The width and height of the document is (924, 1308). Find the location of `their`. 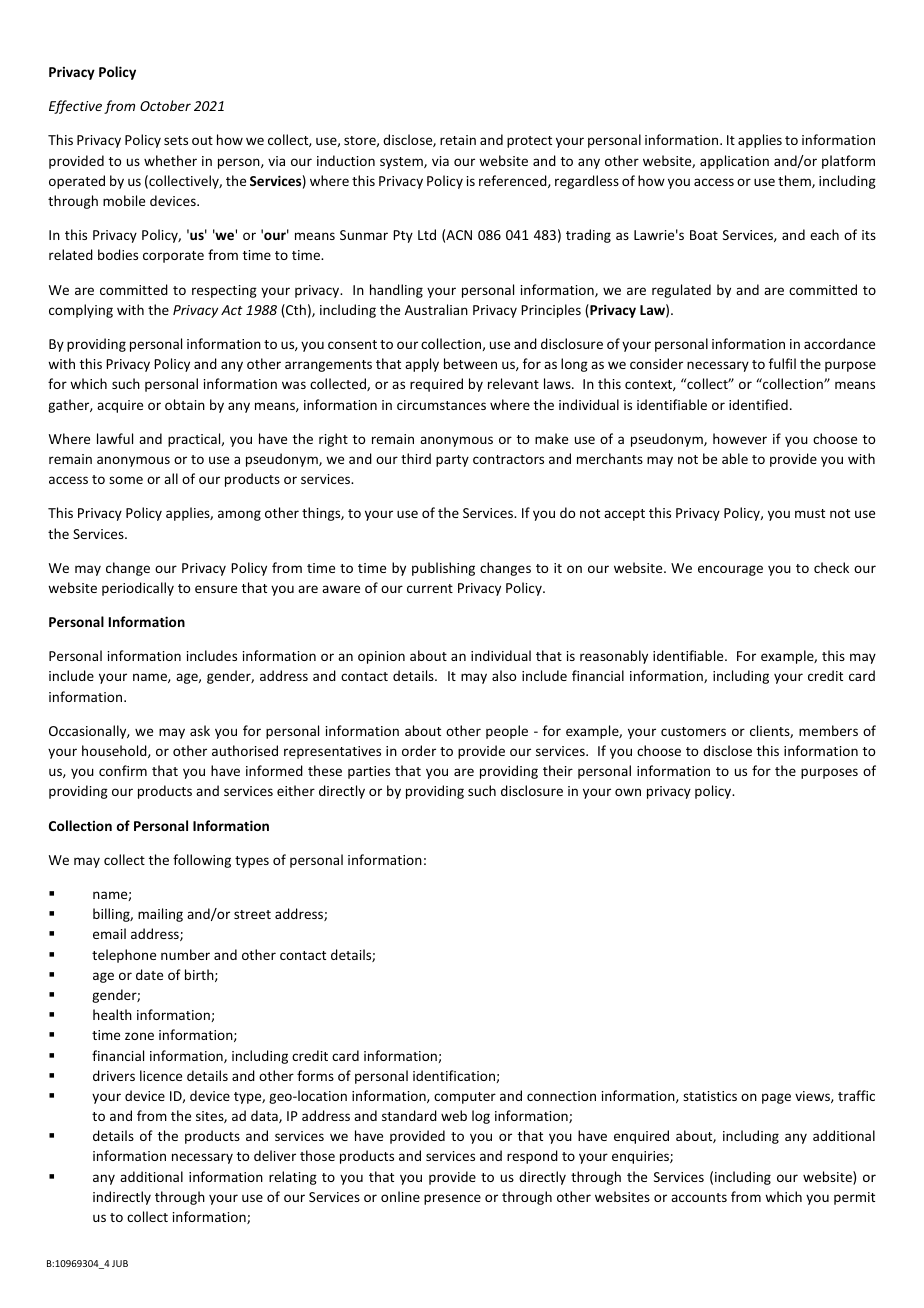

their is located at coordinates (558, 770).
